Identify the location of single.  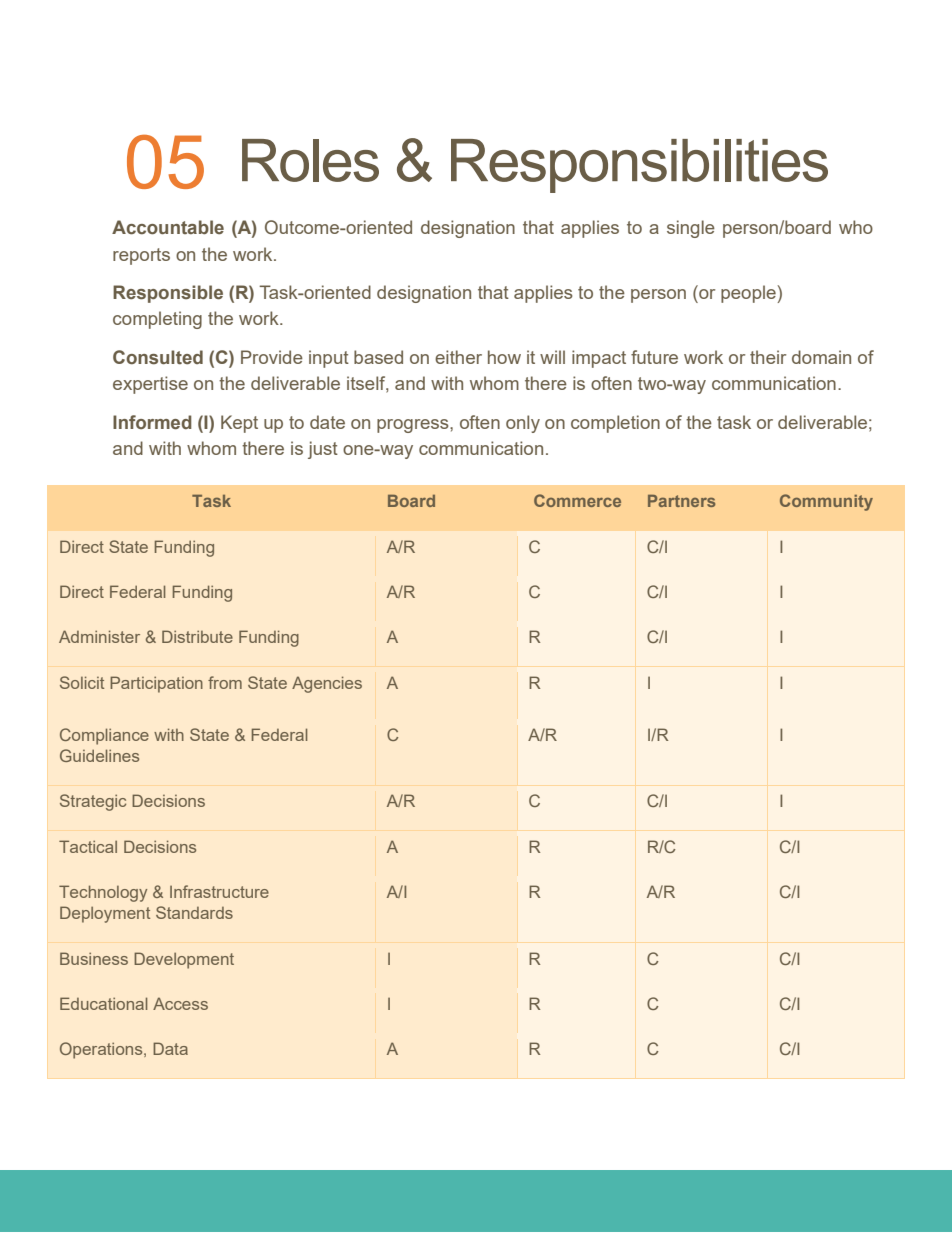
(691, 229).
